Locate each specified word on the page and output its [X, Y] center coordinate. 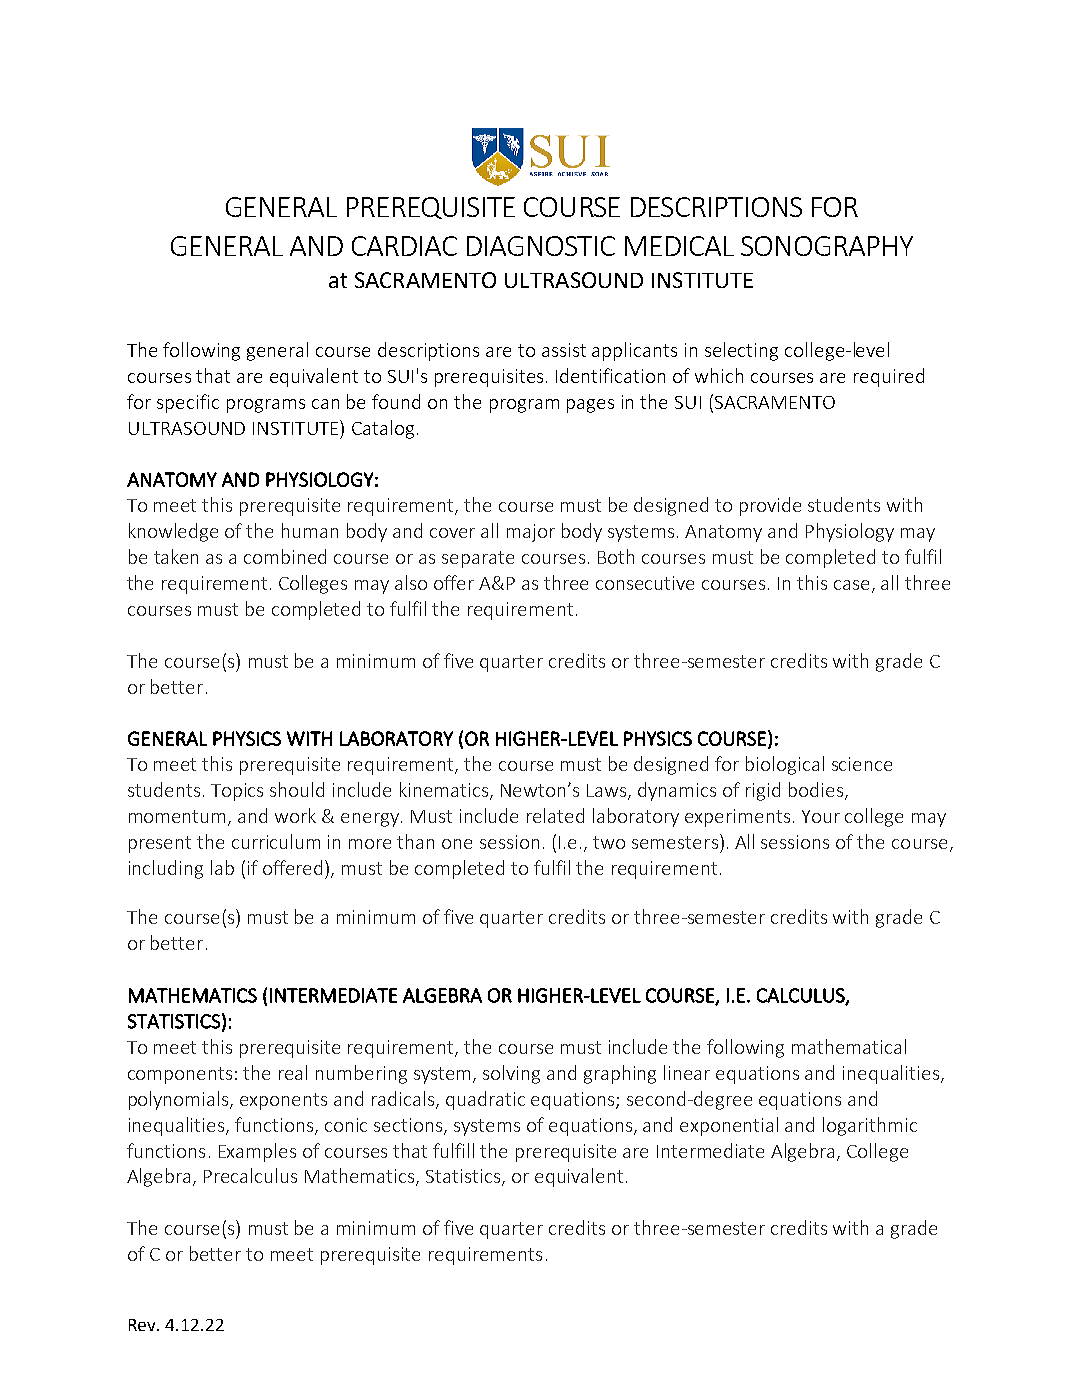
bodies [816, 789]
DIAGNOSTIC [541, 246]
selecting [741, 351]
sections [409, 1126]
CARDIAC [404, 246]
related [555, 815]
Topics [237, 792]
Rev [143, 1325]
